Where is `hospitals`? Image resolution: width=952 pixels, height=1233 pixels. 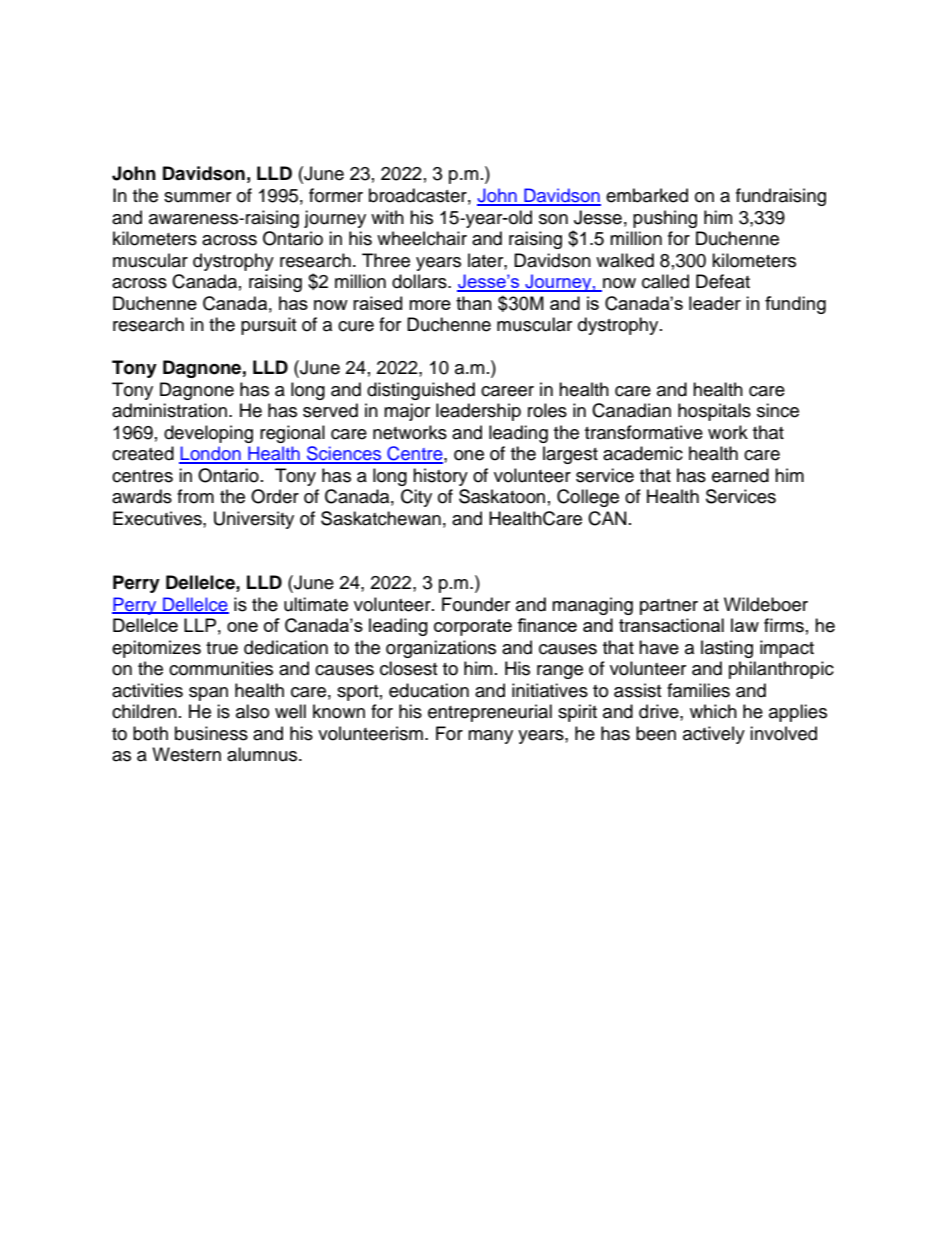 hospitals is located at coordinates (714, 412).
